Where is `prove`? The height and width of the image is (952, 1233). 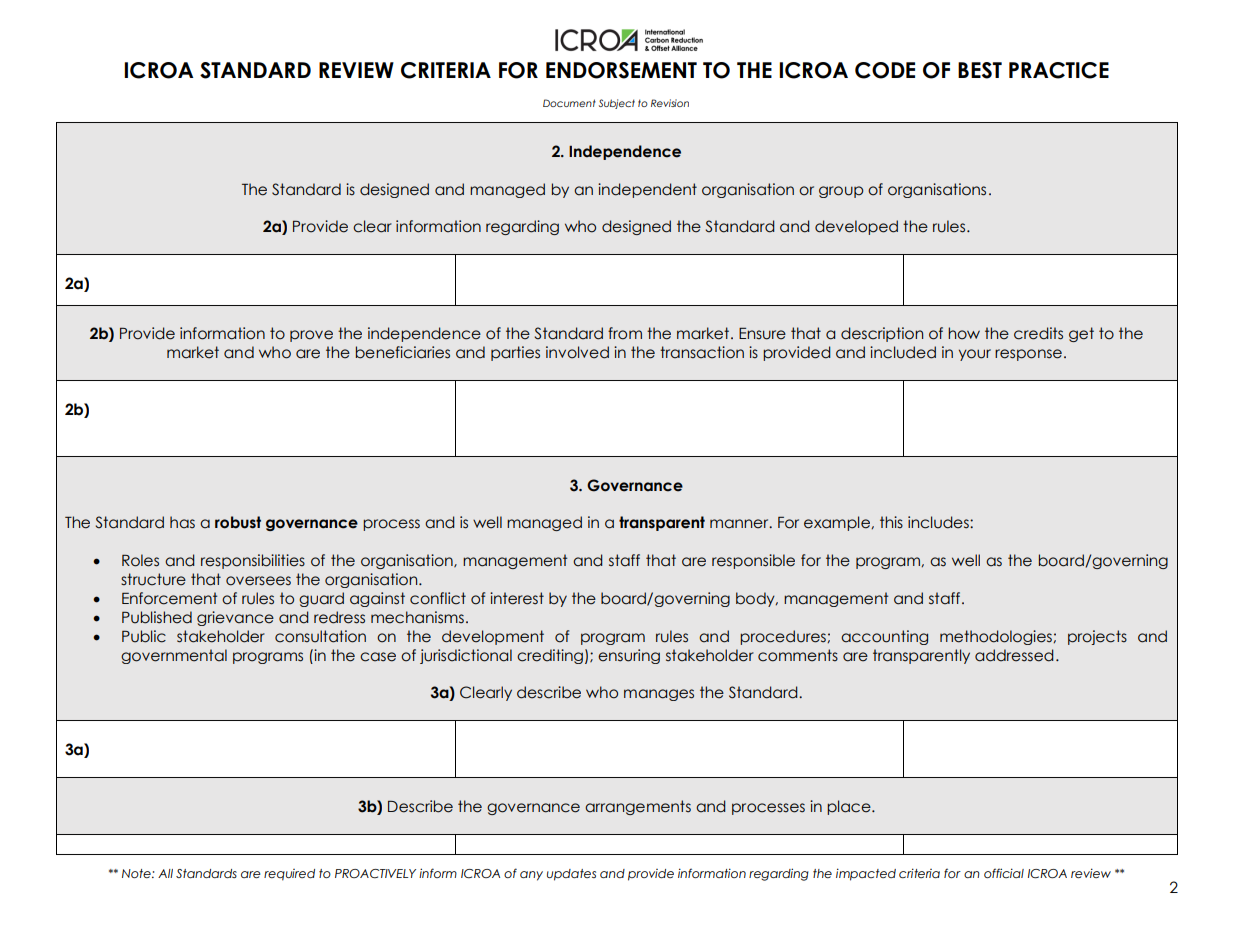 prove is located at coordinates (311, 336).
